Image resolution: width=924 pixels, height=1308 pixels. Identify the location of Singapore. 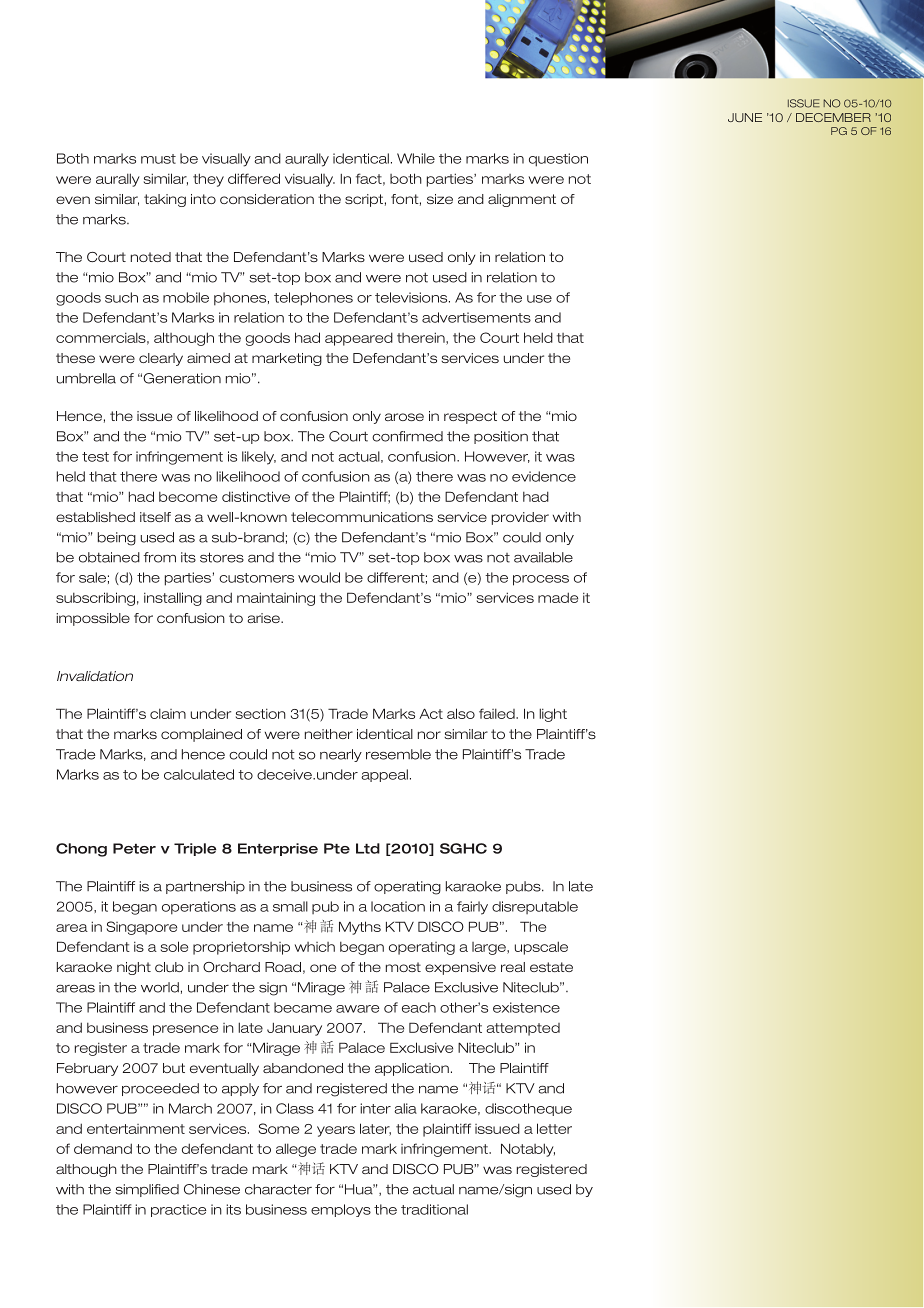
(142, 928).
